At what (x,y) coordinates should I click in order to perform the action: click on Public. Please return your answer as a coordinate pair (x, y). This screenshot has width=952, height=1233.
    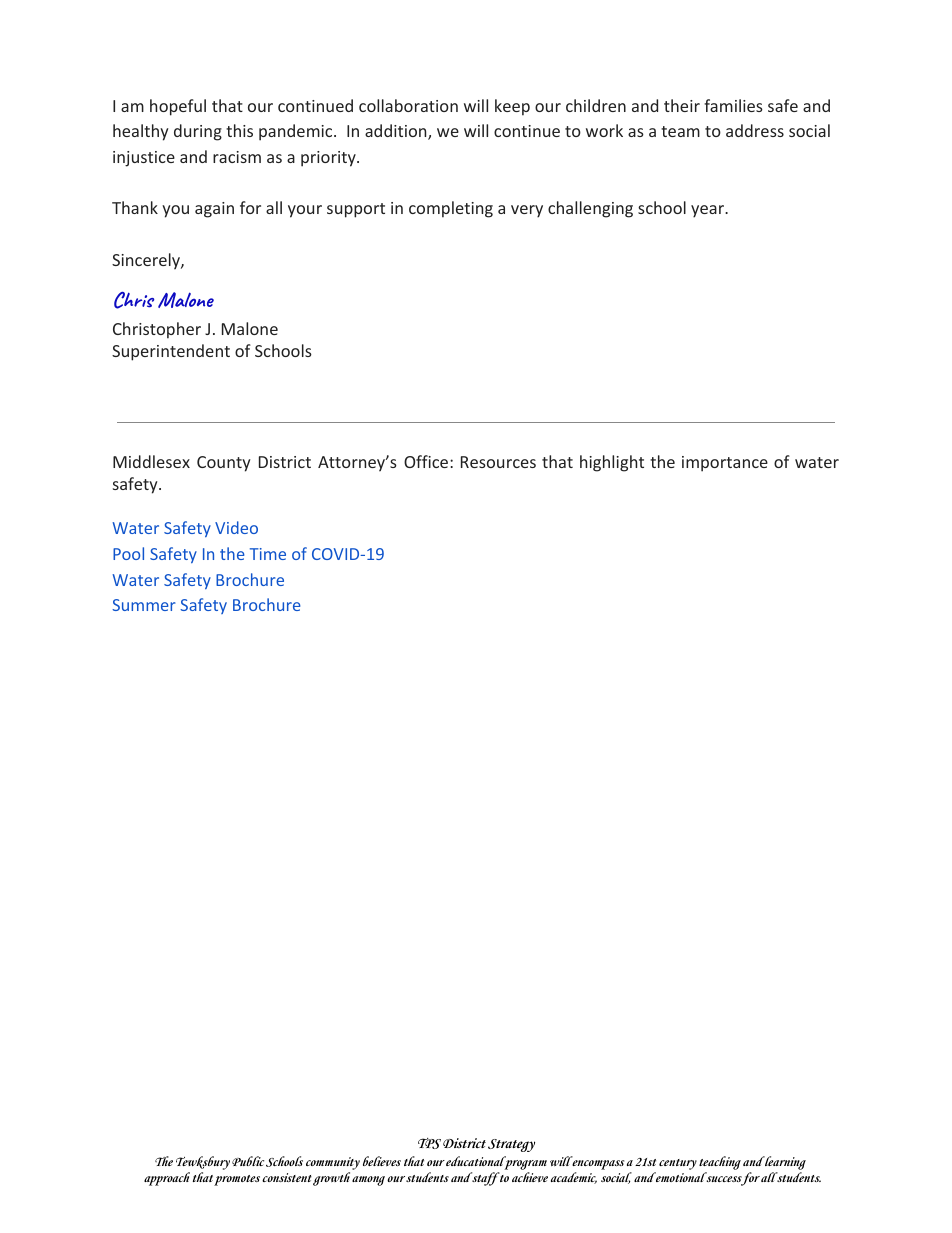
    Looking at the image, I should click on (248, 1161).
